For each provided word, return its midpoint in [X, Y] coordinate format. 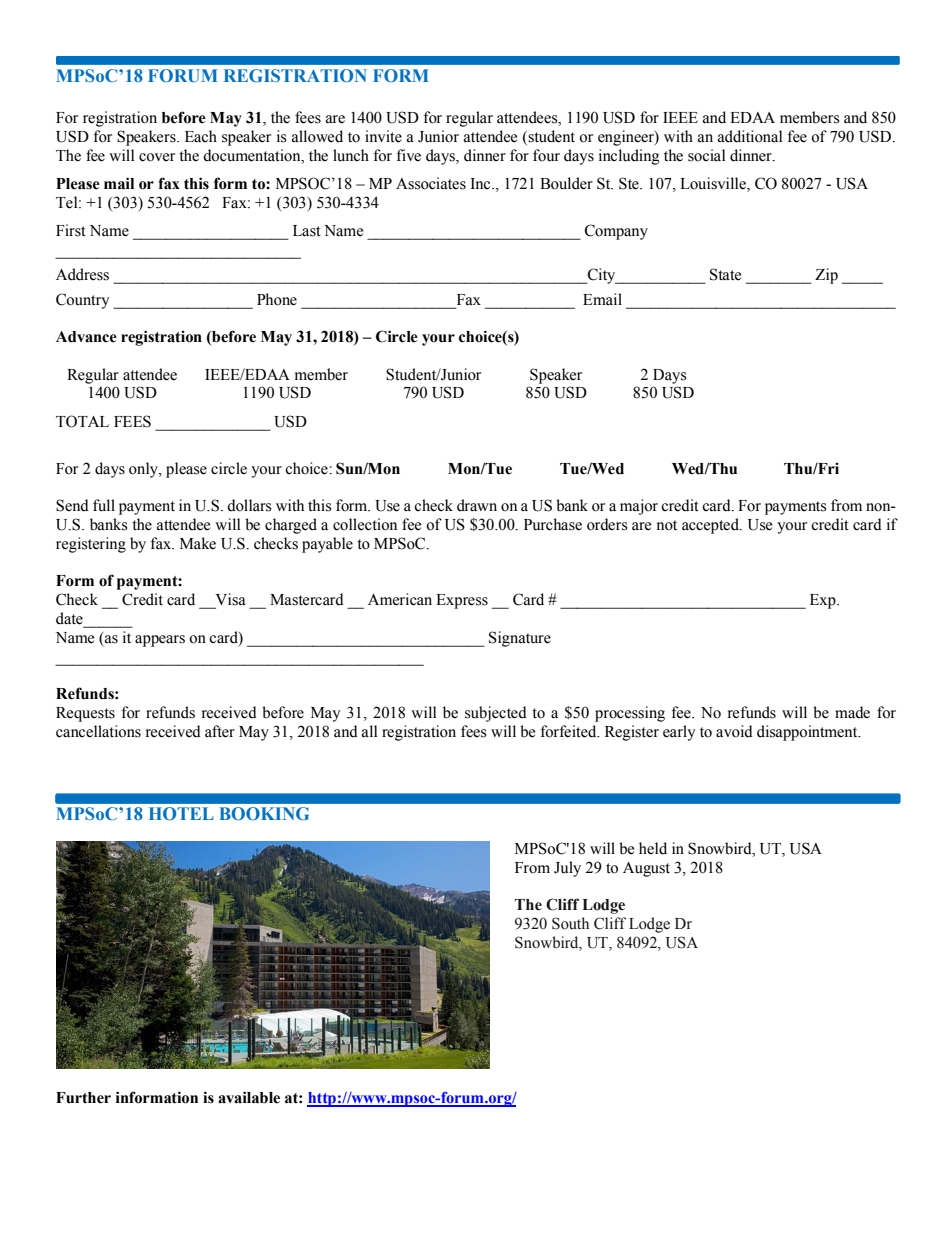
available [249, 1097]
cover [157, 157]
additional [750, 136]
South [570, 923]
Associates [431, 183]
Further [83, 1098]
